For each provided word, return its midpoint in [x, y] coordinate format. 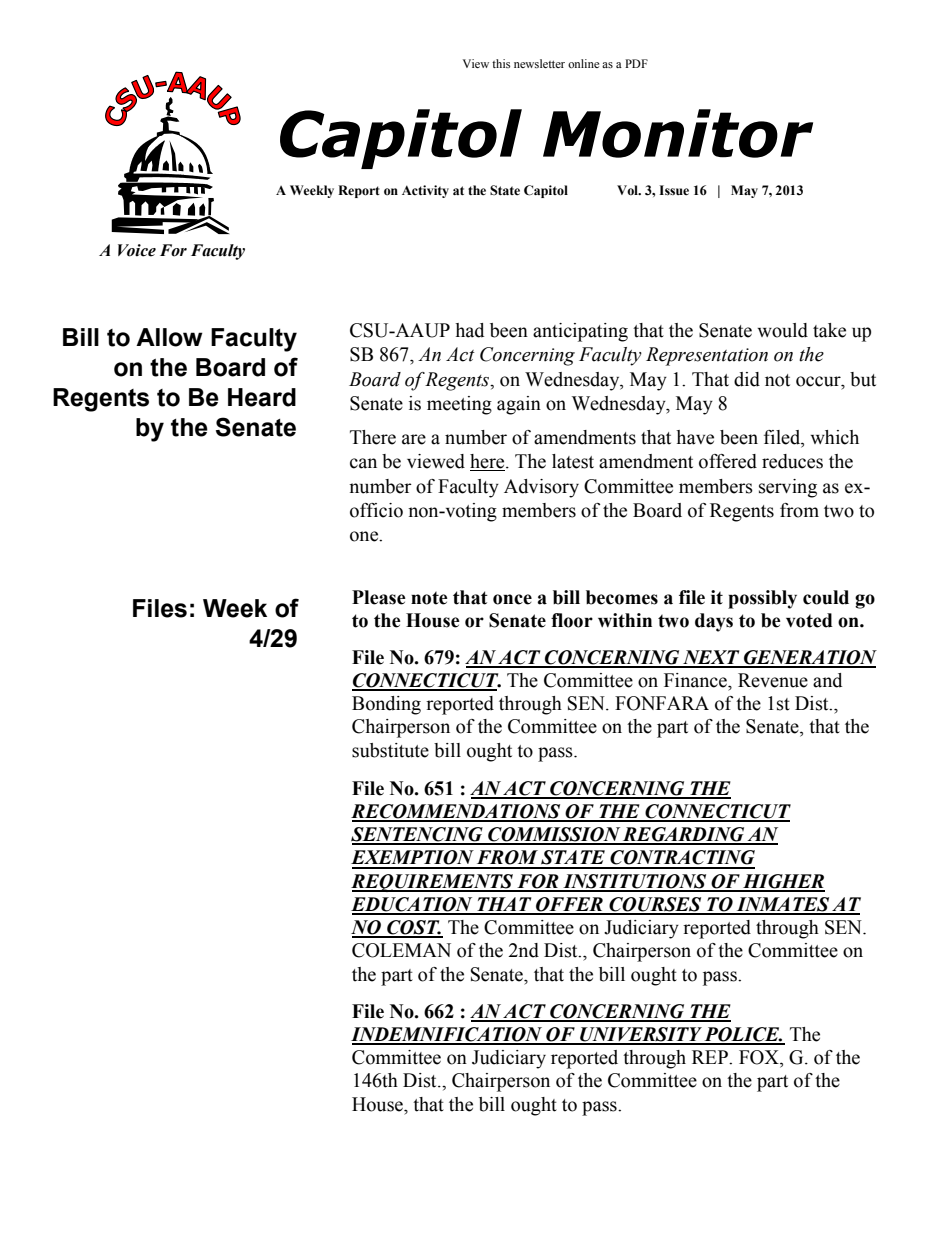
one [365, 536]
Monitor [678, 133]
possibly [762, 599]
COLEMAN [401, 950]
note [429, 598]
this [501, 63]
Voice [137, 250]
